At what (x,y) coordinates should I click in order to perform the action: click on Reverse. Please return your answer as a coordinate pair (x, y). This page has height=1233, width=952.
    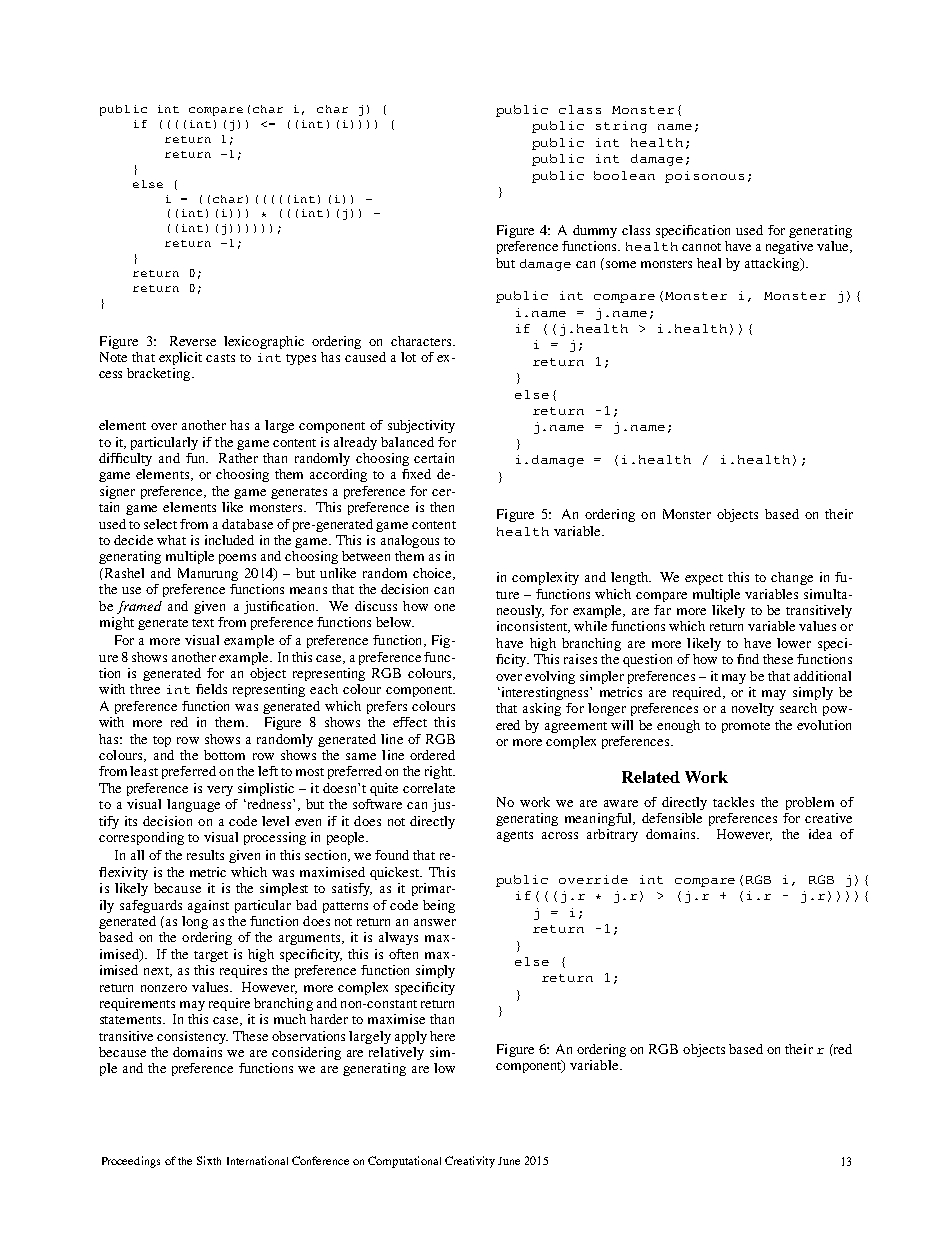
    Looking at the image, I should click on (193, 341).
